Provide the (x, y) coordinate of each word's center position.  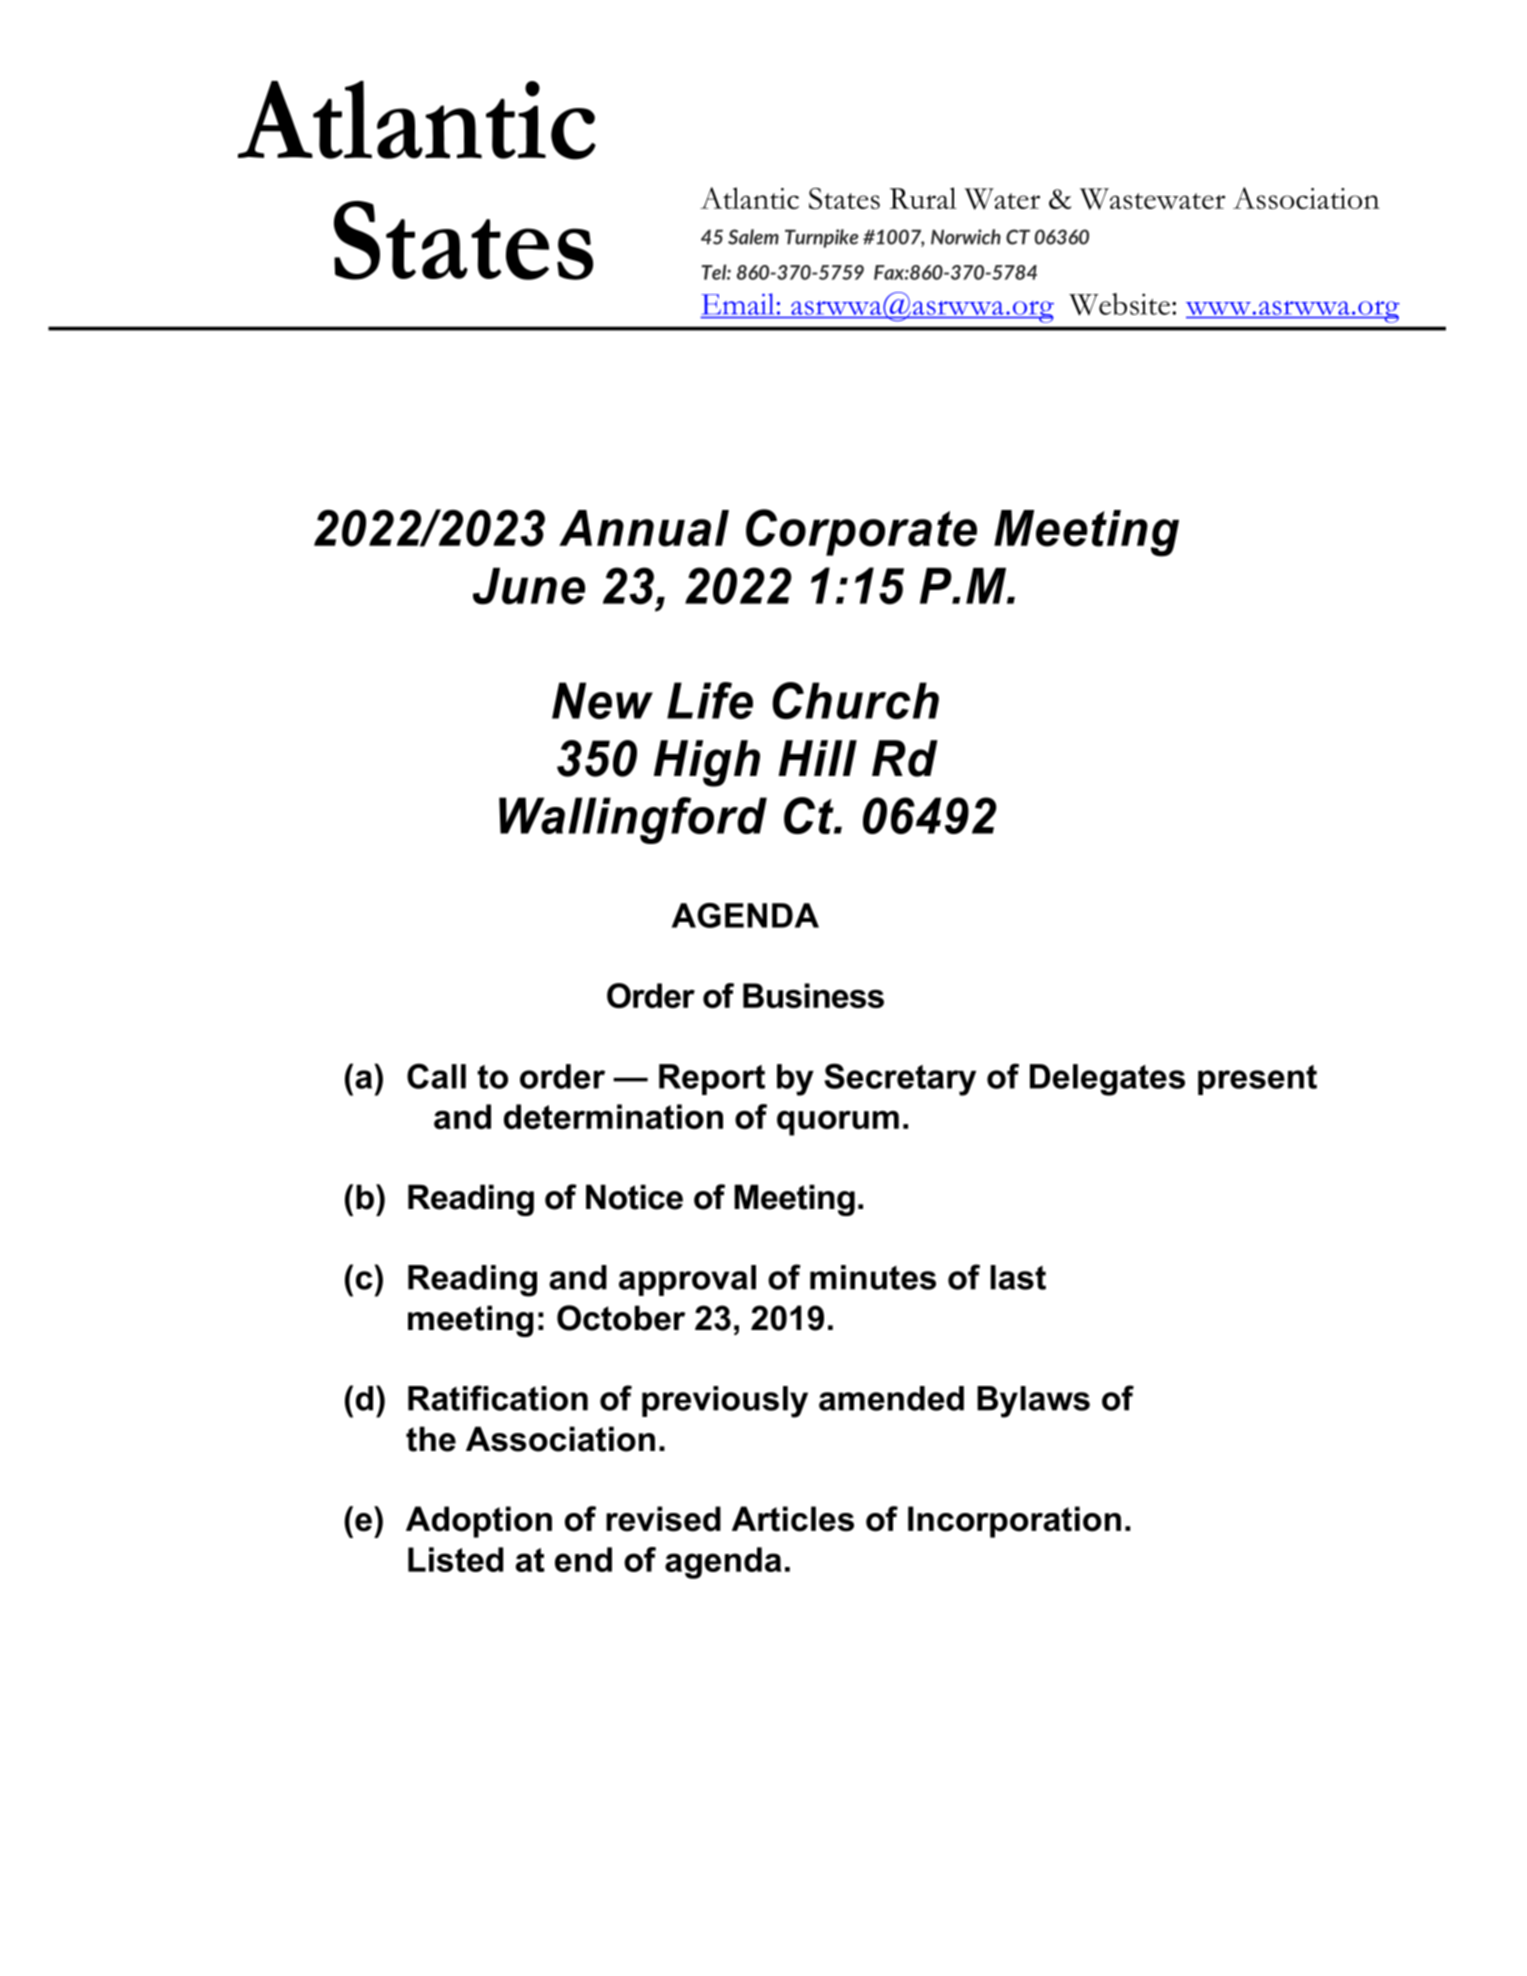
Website (1119, 304)
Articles (793, 1519)
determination (613, 1116)
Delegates (1107, 1080)
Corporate (861, 532)
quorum (838, 1123)
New (602, 700)
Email (737, 304)
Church (855, 700)
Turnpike (822, 238)
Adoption (479, 1522)
